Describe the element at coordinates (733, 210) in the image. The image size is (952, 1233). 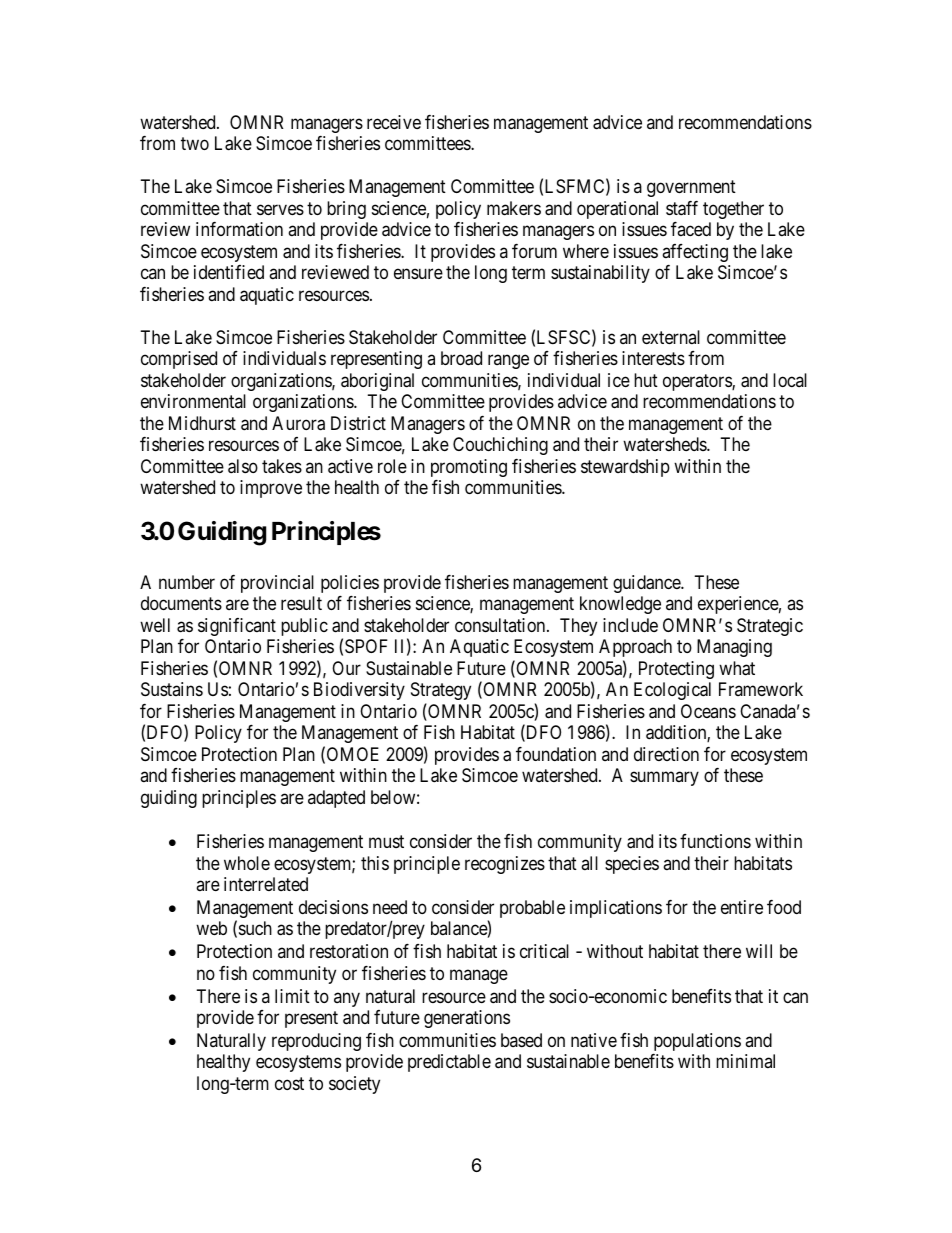
I see `together` at that location.
